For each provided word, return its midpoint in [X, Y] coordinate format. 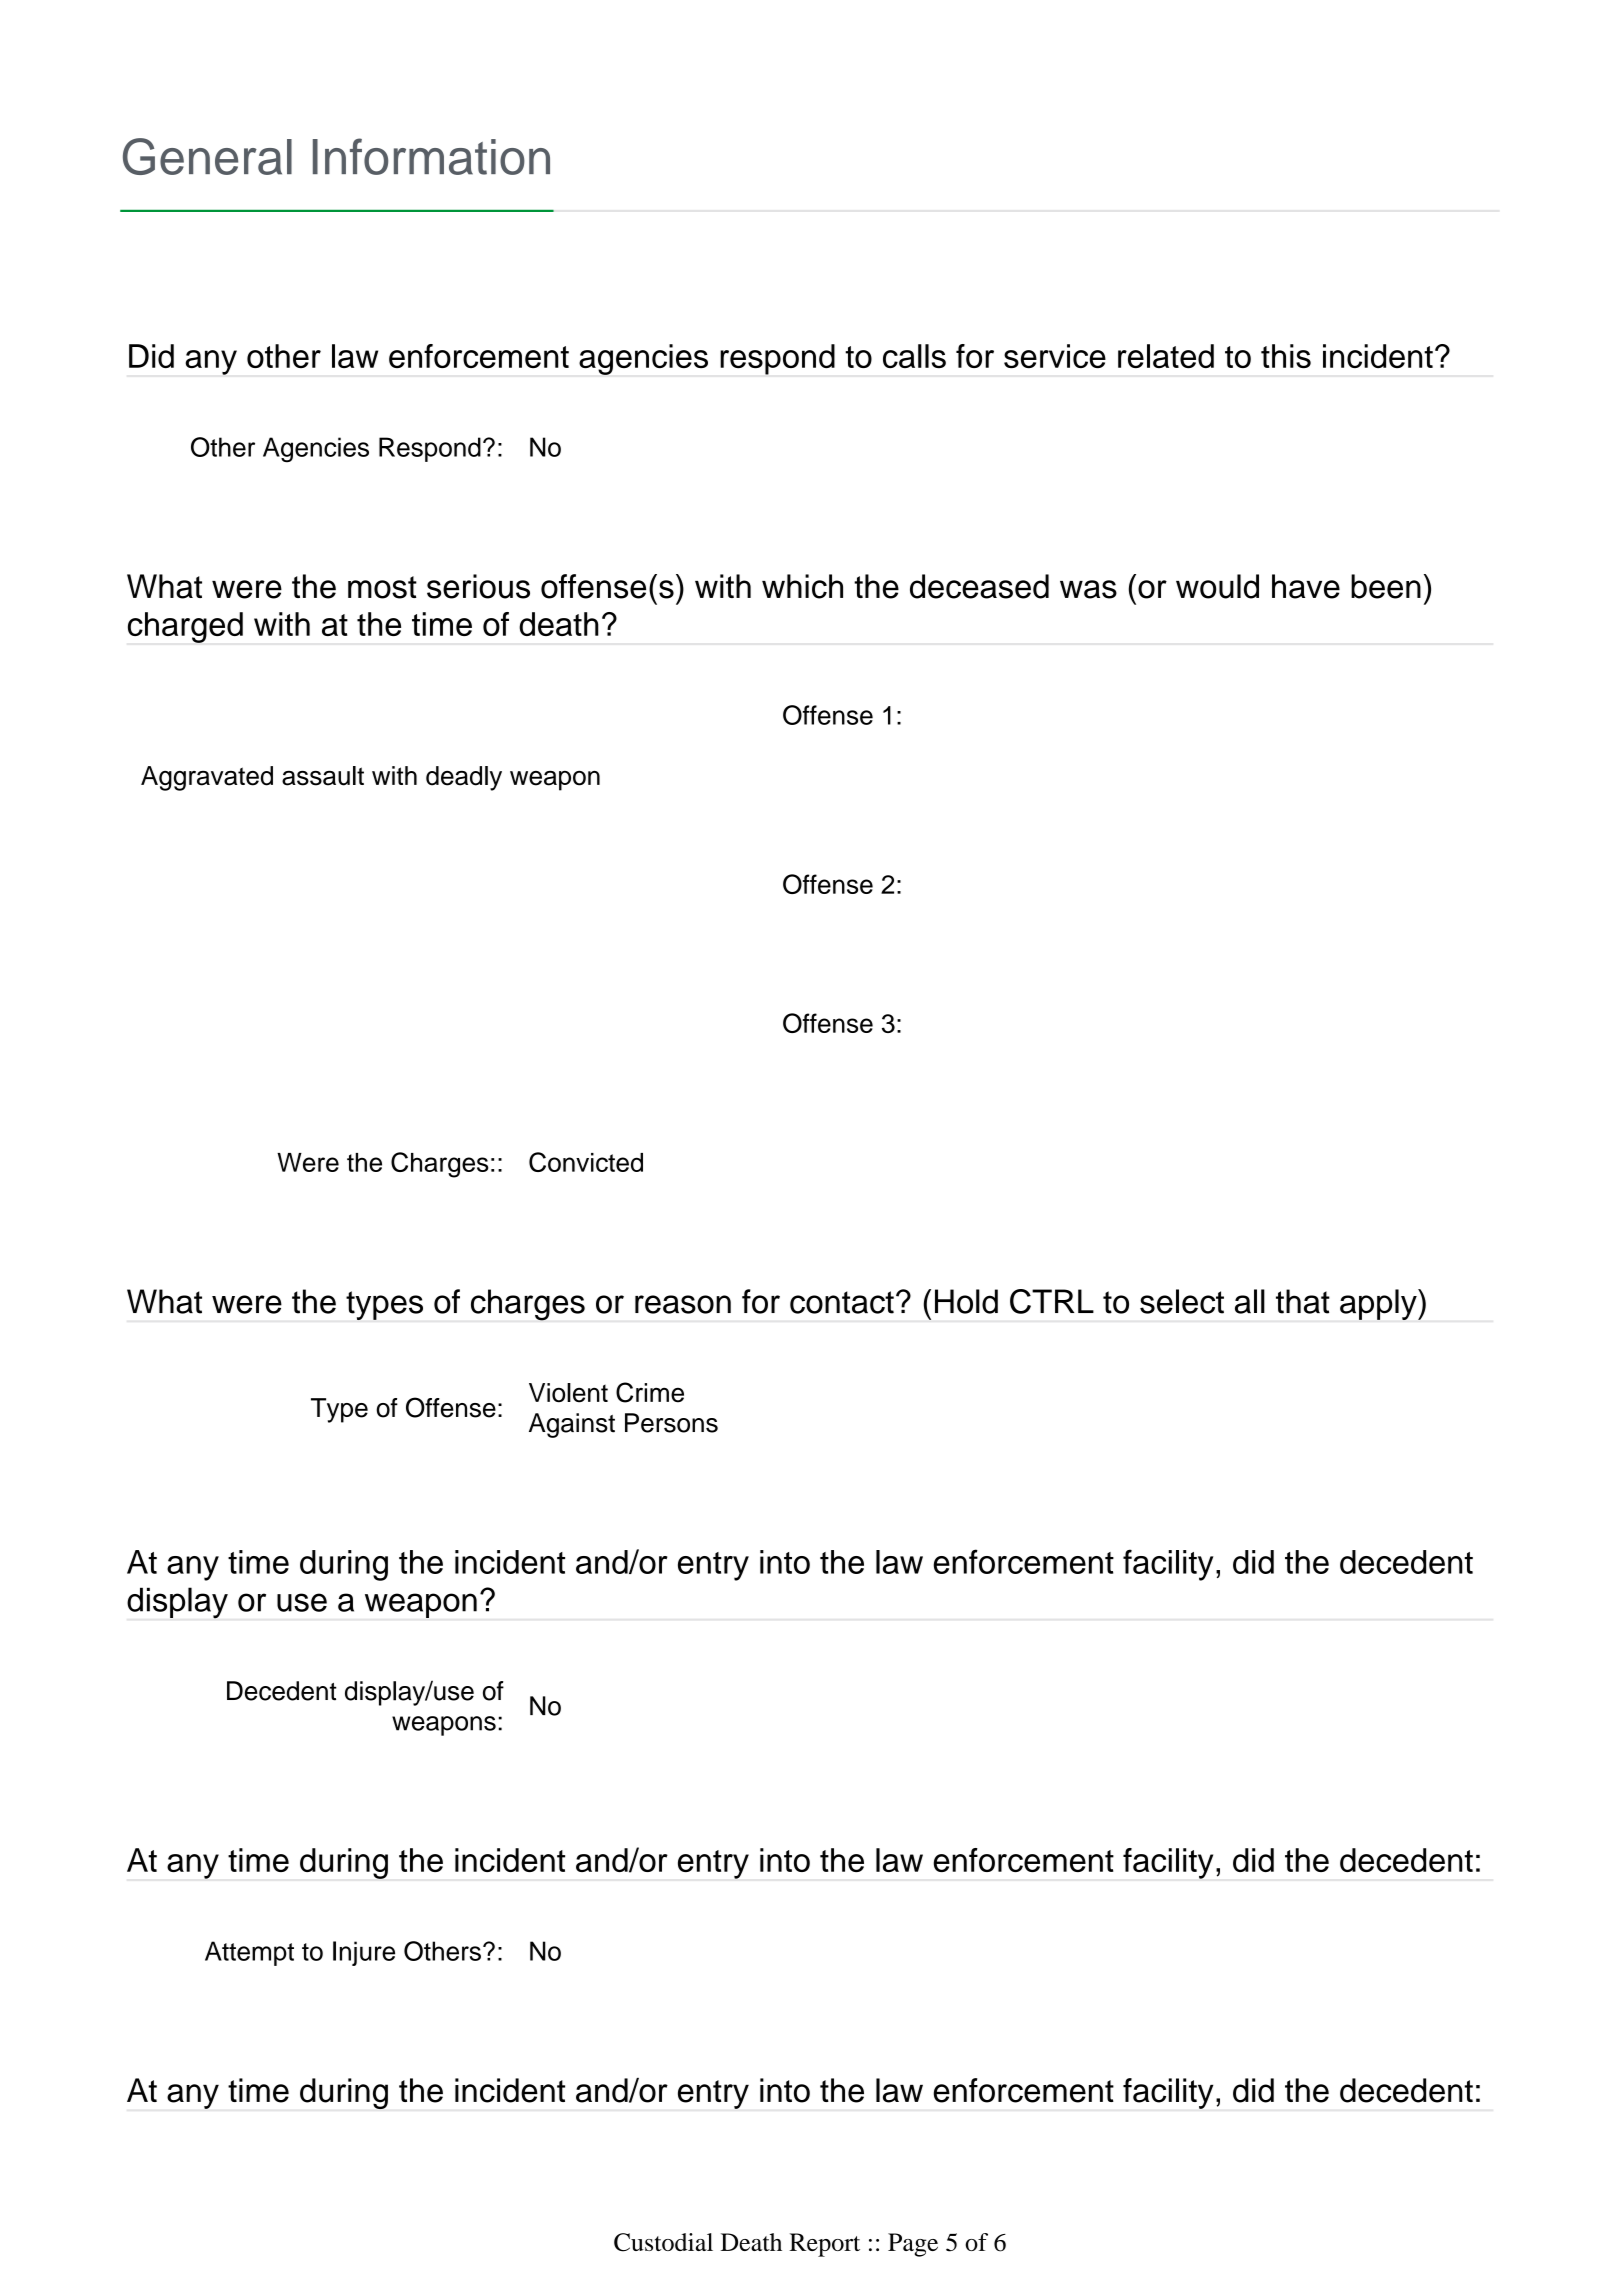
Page [913, 2245]
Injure [364, 1953]
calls [914, 356]
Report [824, 2245]
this [1286, 356]
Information [431, 156]
